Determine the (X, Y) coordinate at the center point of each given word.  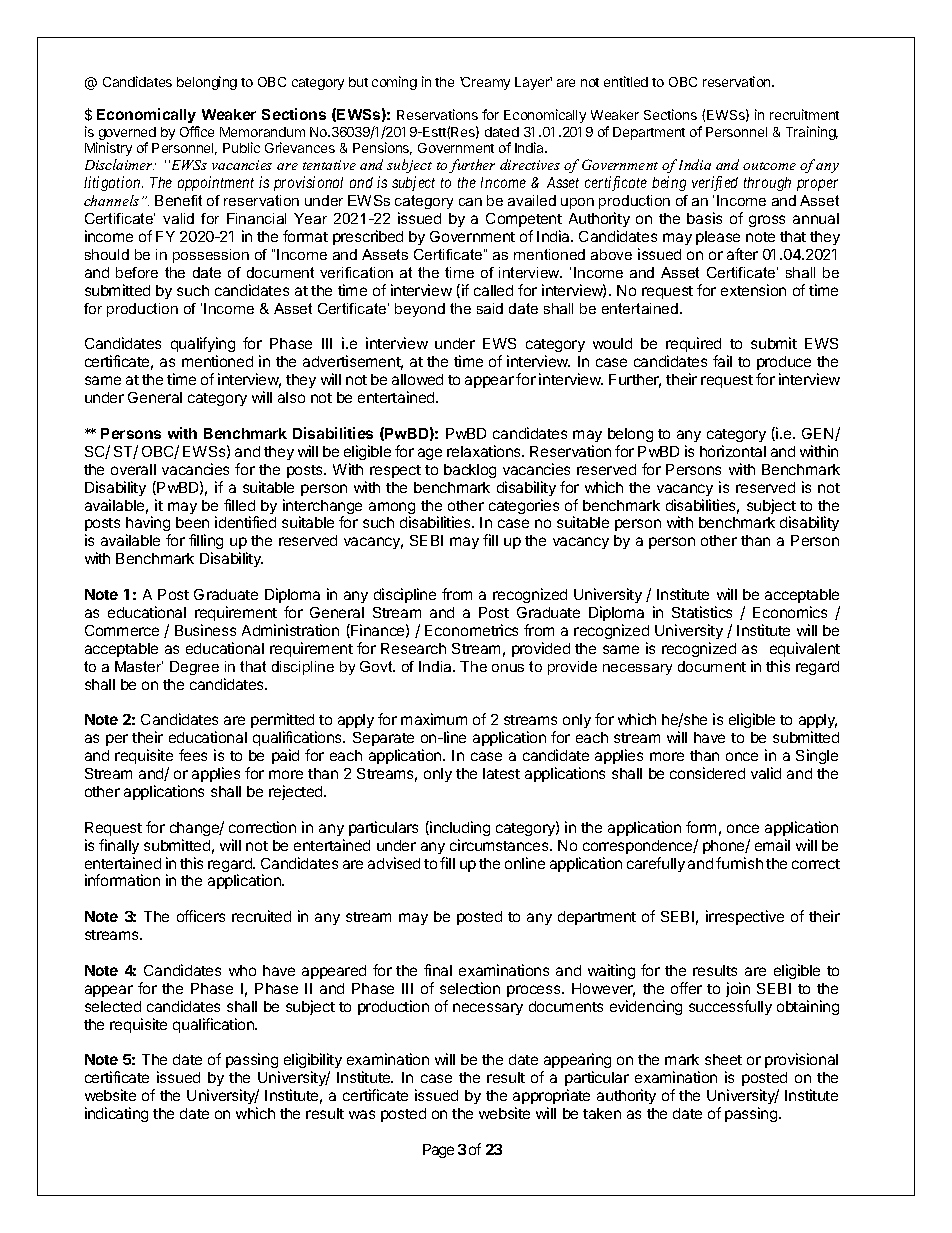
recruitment (804, 114)
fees (193, 755)
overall (133, 469)
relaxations (485, 451)
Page (438, 1151)
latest (501, 773)
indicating (116, 1114)
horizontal (733, 451)
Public (241, 147)
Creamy (485, 83)
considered (707, 773)
